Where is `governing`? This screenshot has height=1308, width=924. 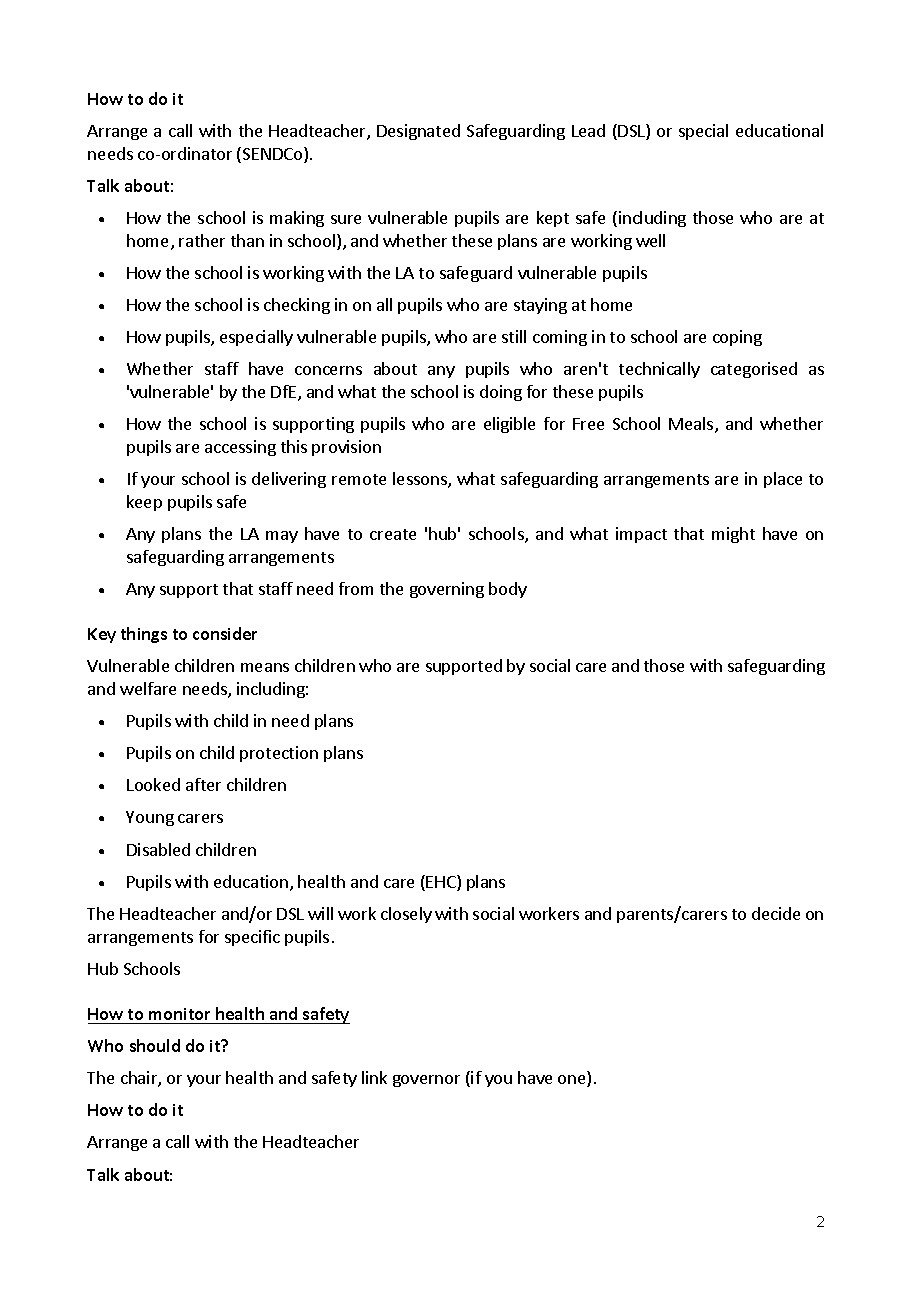
governing is located at coordinates (447, 590).
